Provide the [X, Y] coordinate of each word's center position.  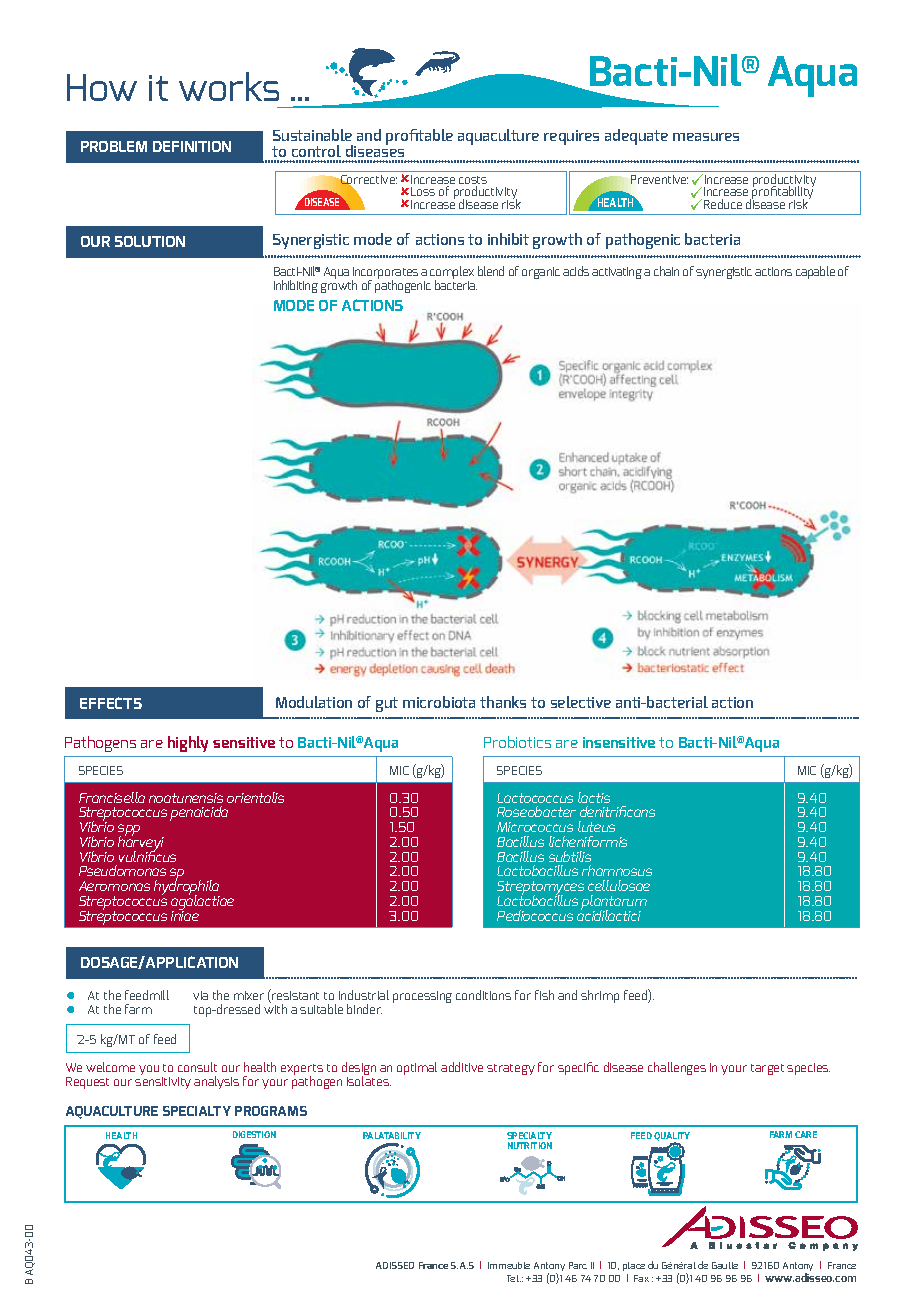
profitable [419, 137]
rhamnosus [617, 870]
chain [666, 271]
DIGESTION [254, 1134]
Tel [514, 1278]
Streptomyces [540, 889]
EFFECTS [111, 703]
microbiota [439, 702]
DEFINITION [192, 146]
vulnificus [147, 855]
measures [706, 137]
